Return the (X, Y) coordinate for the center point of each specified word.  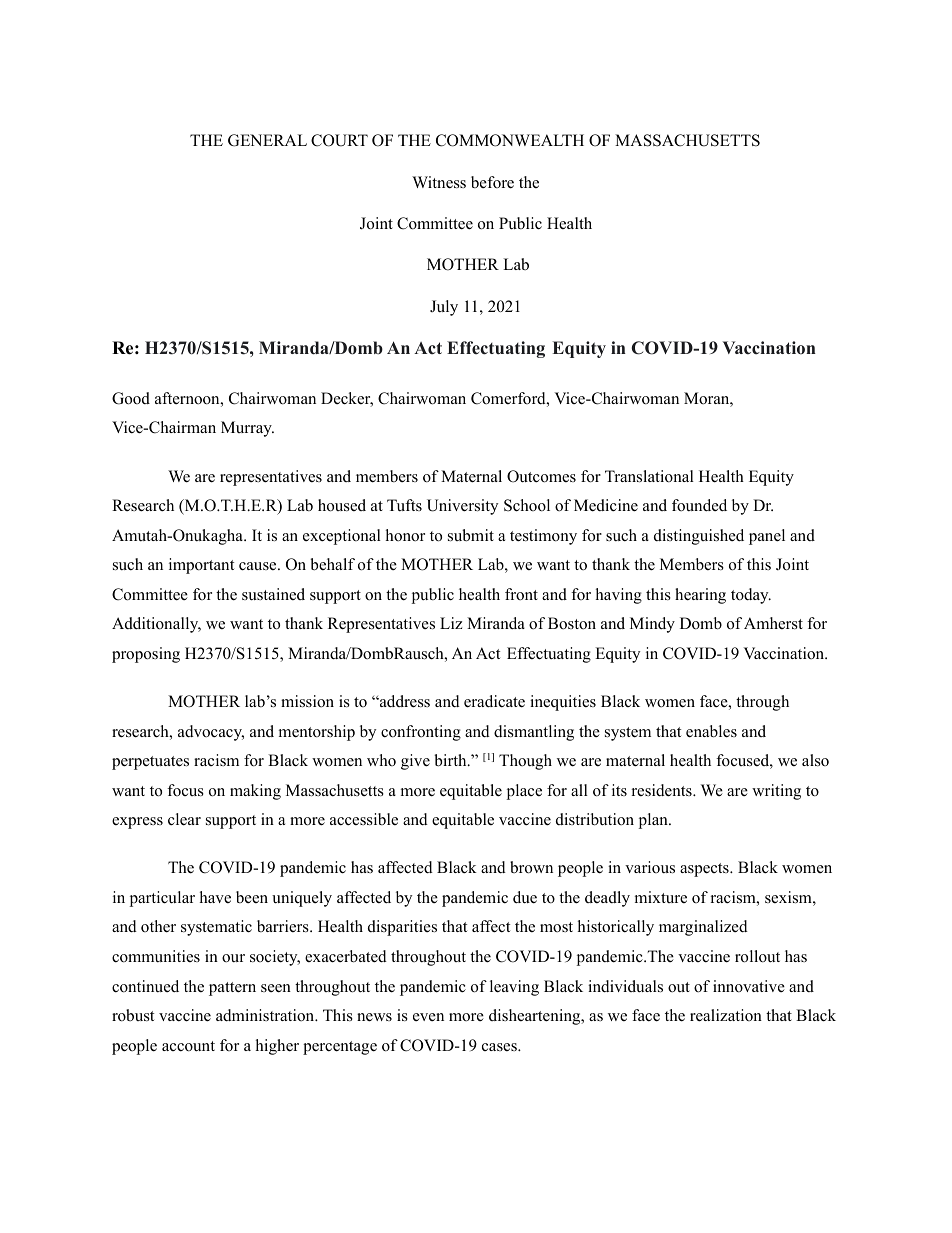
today (751, 596)
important (201, 566)
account (188, 1046)
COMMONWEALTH (510, 140)
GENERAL (267, 140)
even (428, 1017)
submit (471, 535)
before (492, 182)
